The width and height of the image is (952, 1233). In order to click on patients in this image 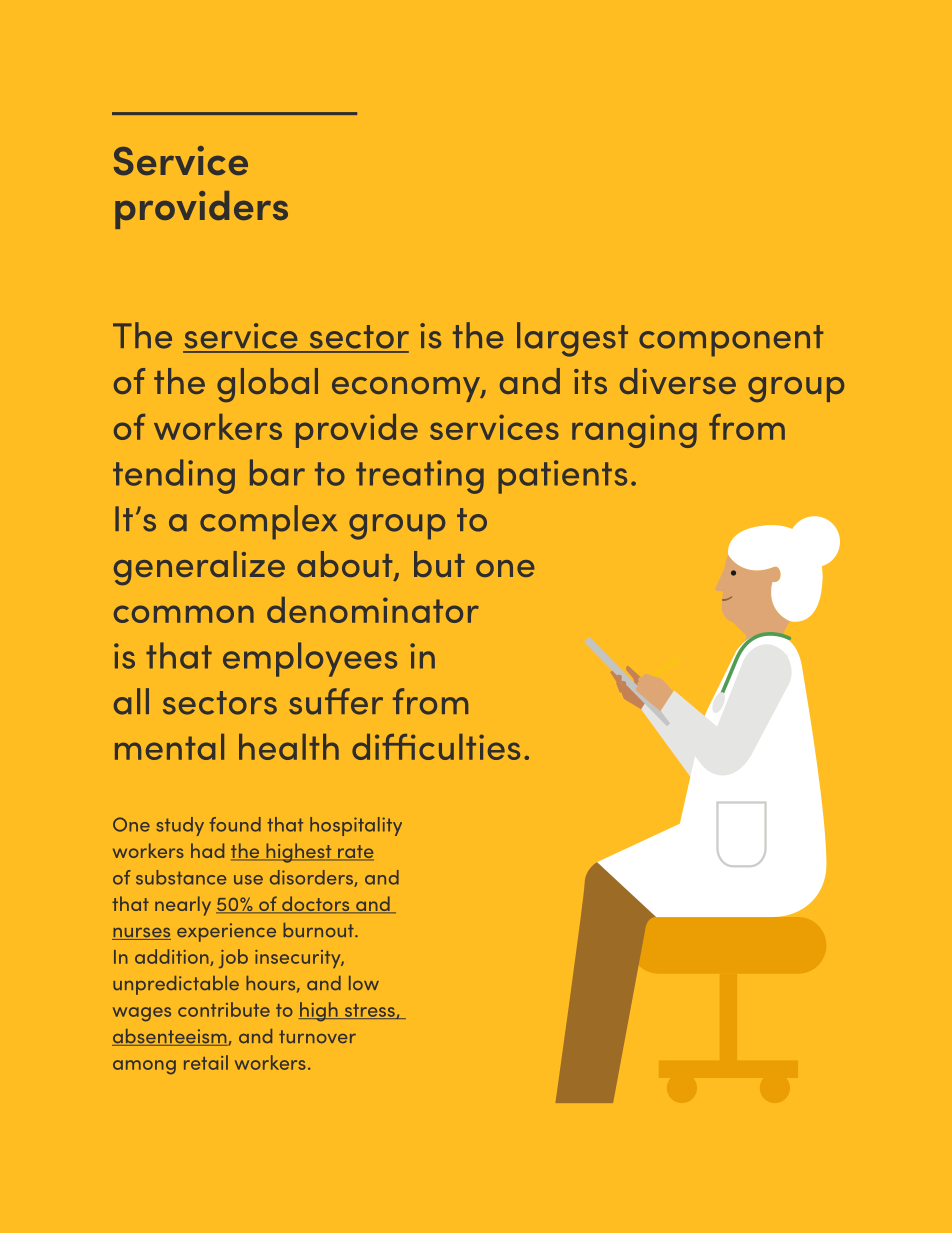, I will do `click(562, 477)`.
